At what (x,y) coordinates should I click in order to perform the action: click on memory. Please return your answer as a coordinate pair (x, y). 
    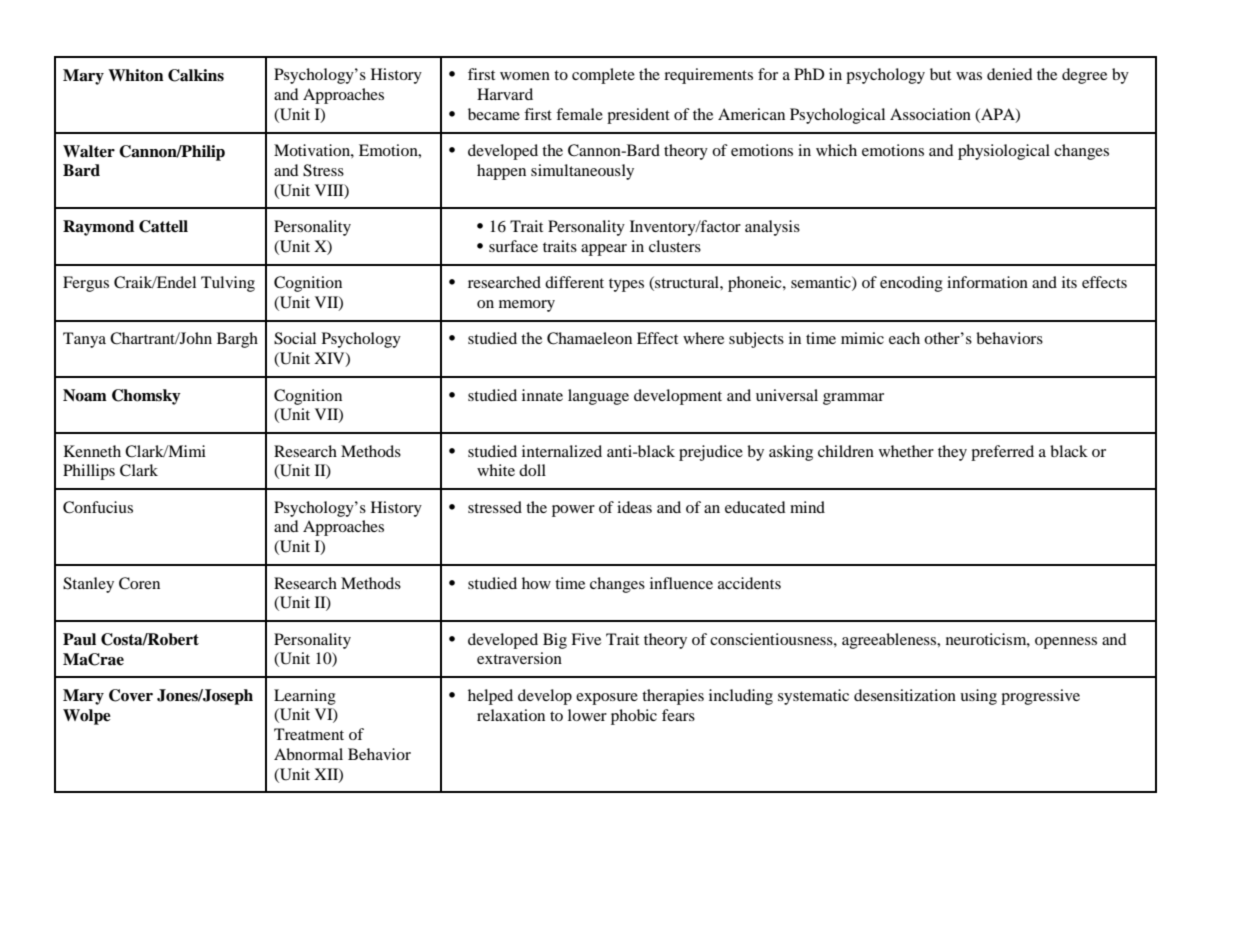
    Looking at the image, I should click on (527, 306).
